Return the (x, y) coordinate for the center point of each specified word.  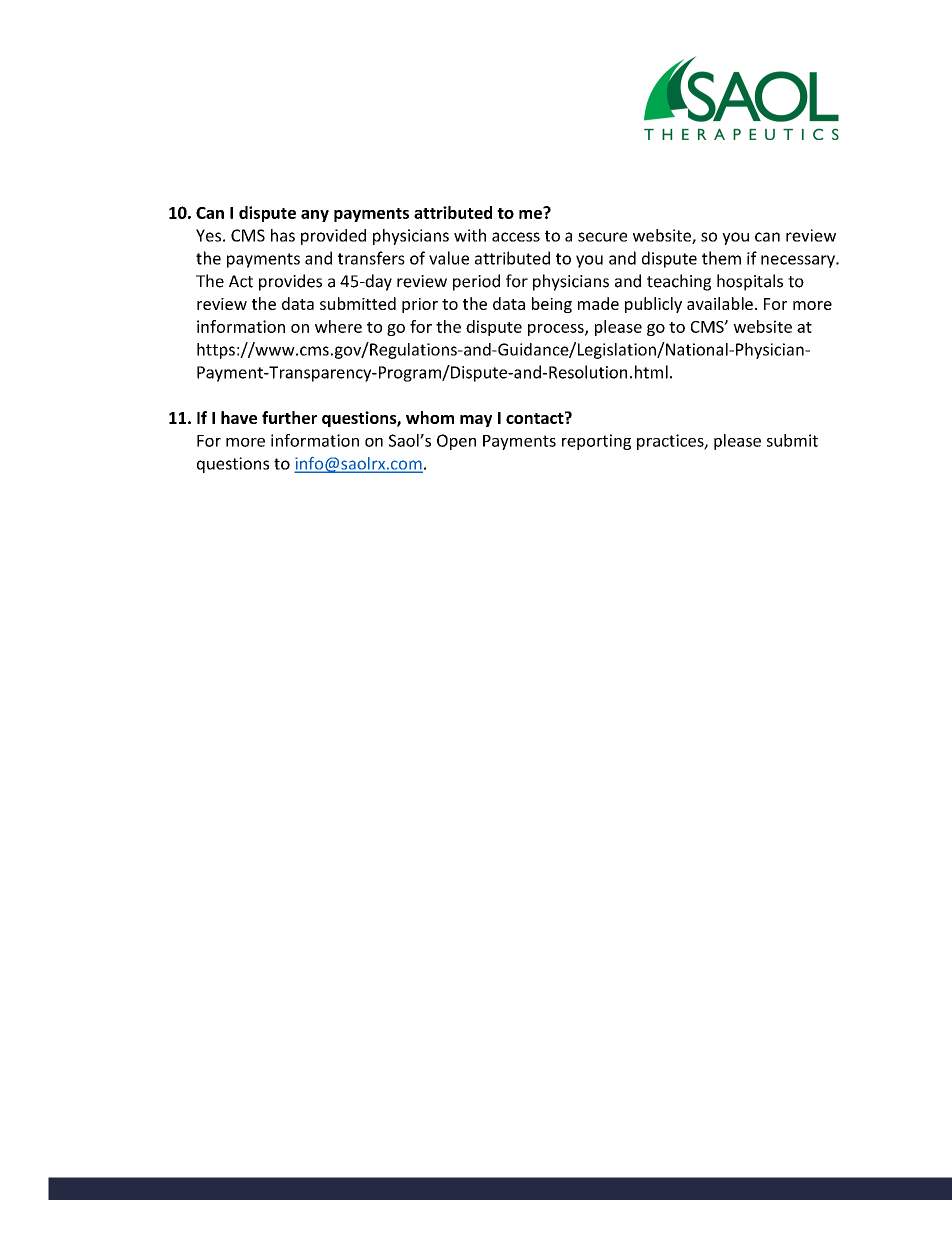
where (338, 326)
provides (290, 282)
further (289, 417)
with (470, 235)
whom (430, 417)
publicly (653, 305)
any (315, 216)
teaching (679, 282)
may (476, 421)
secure (602, 237)
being (552, 305)
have (239, 417)
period (476, 282)
